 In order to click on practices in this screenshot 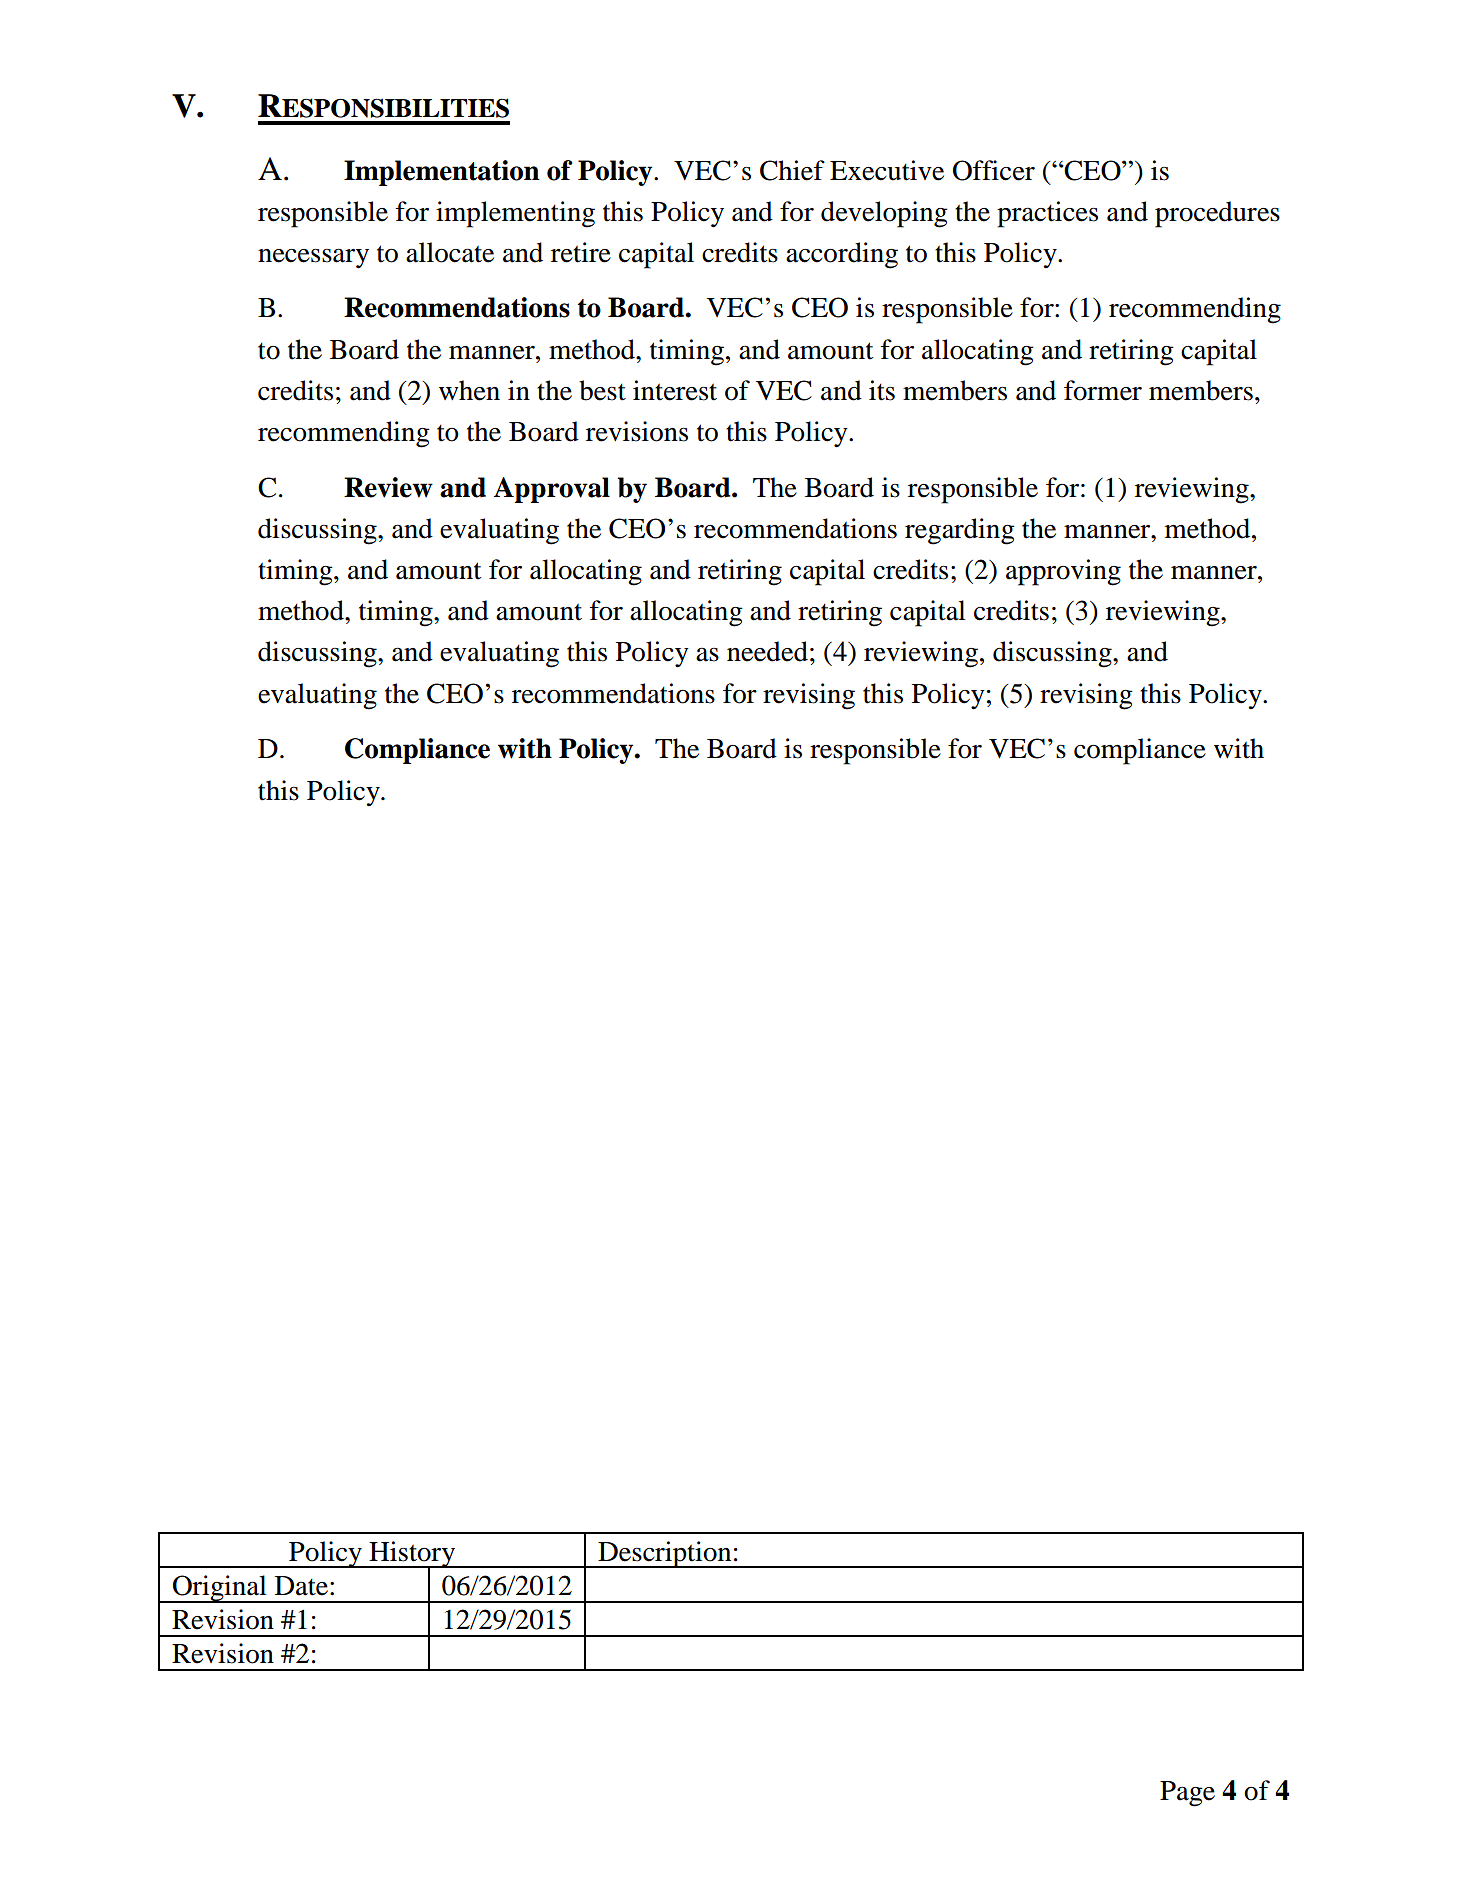, I will do `click(1047, 214)`.
